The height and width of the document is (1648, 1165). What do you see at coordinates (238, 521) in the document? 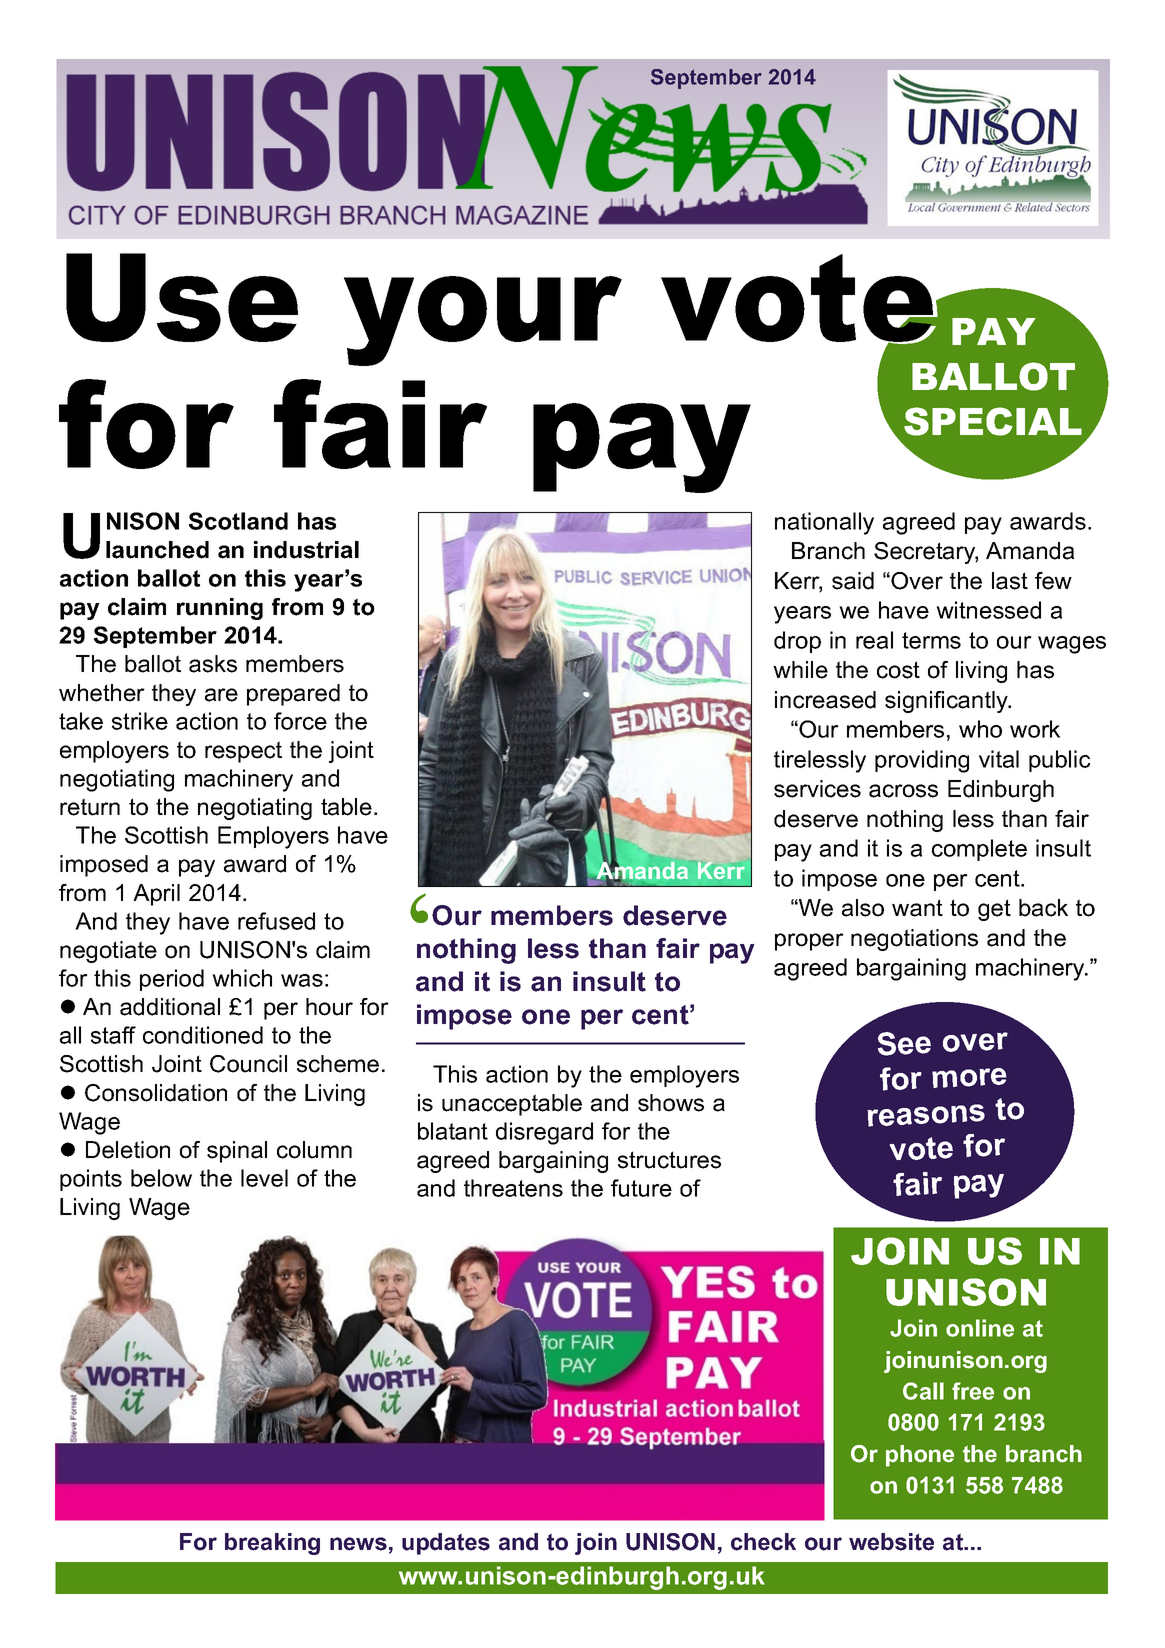
I see `Scotland` at bounding box center [238, 521].
